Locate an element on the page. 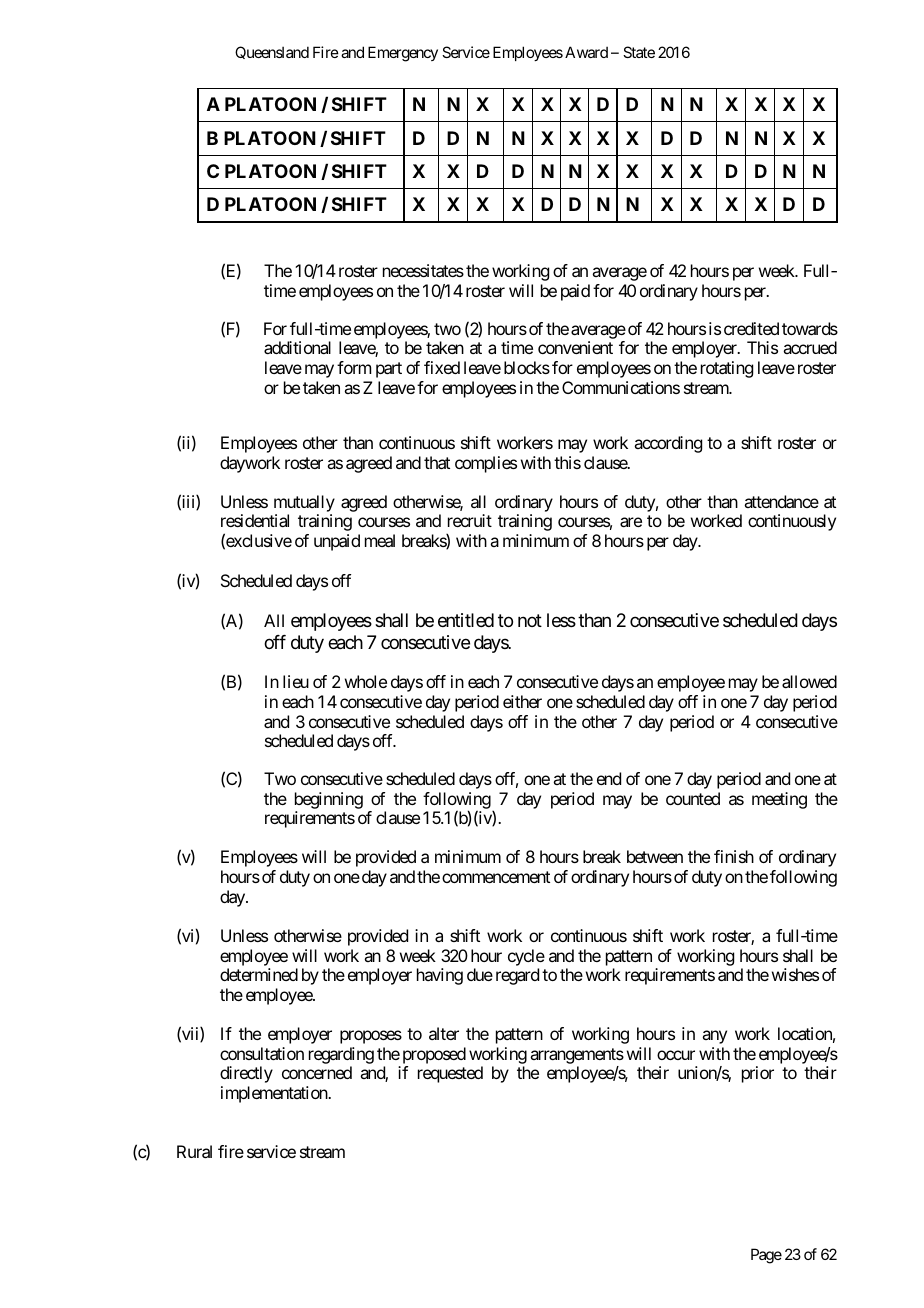 This document has height=1308, width=924. beginning is located at coordinates (329, 800).
